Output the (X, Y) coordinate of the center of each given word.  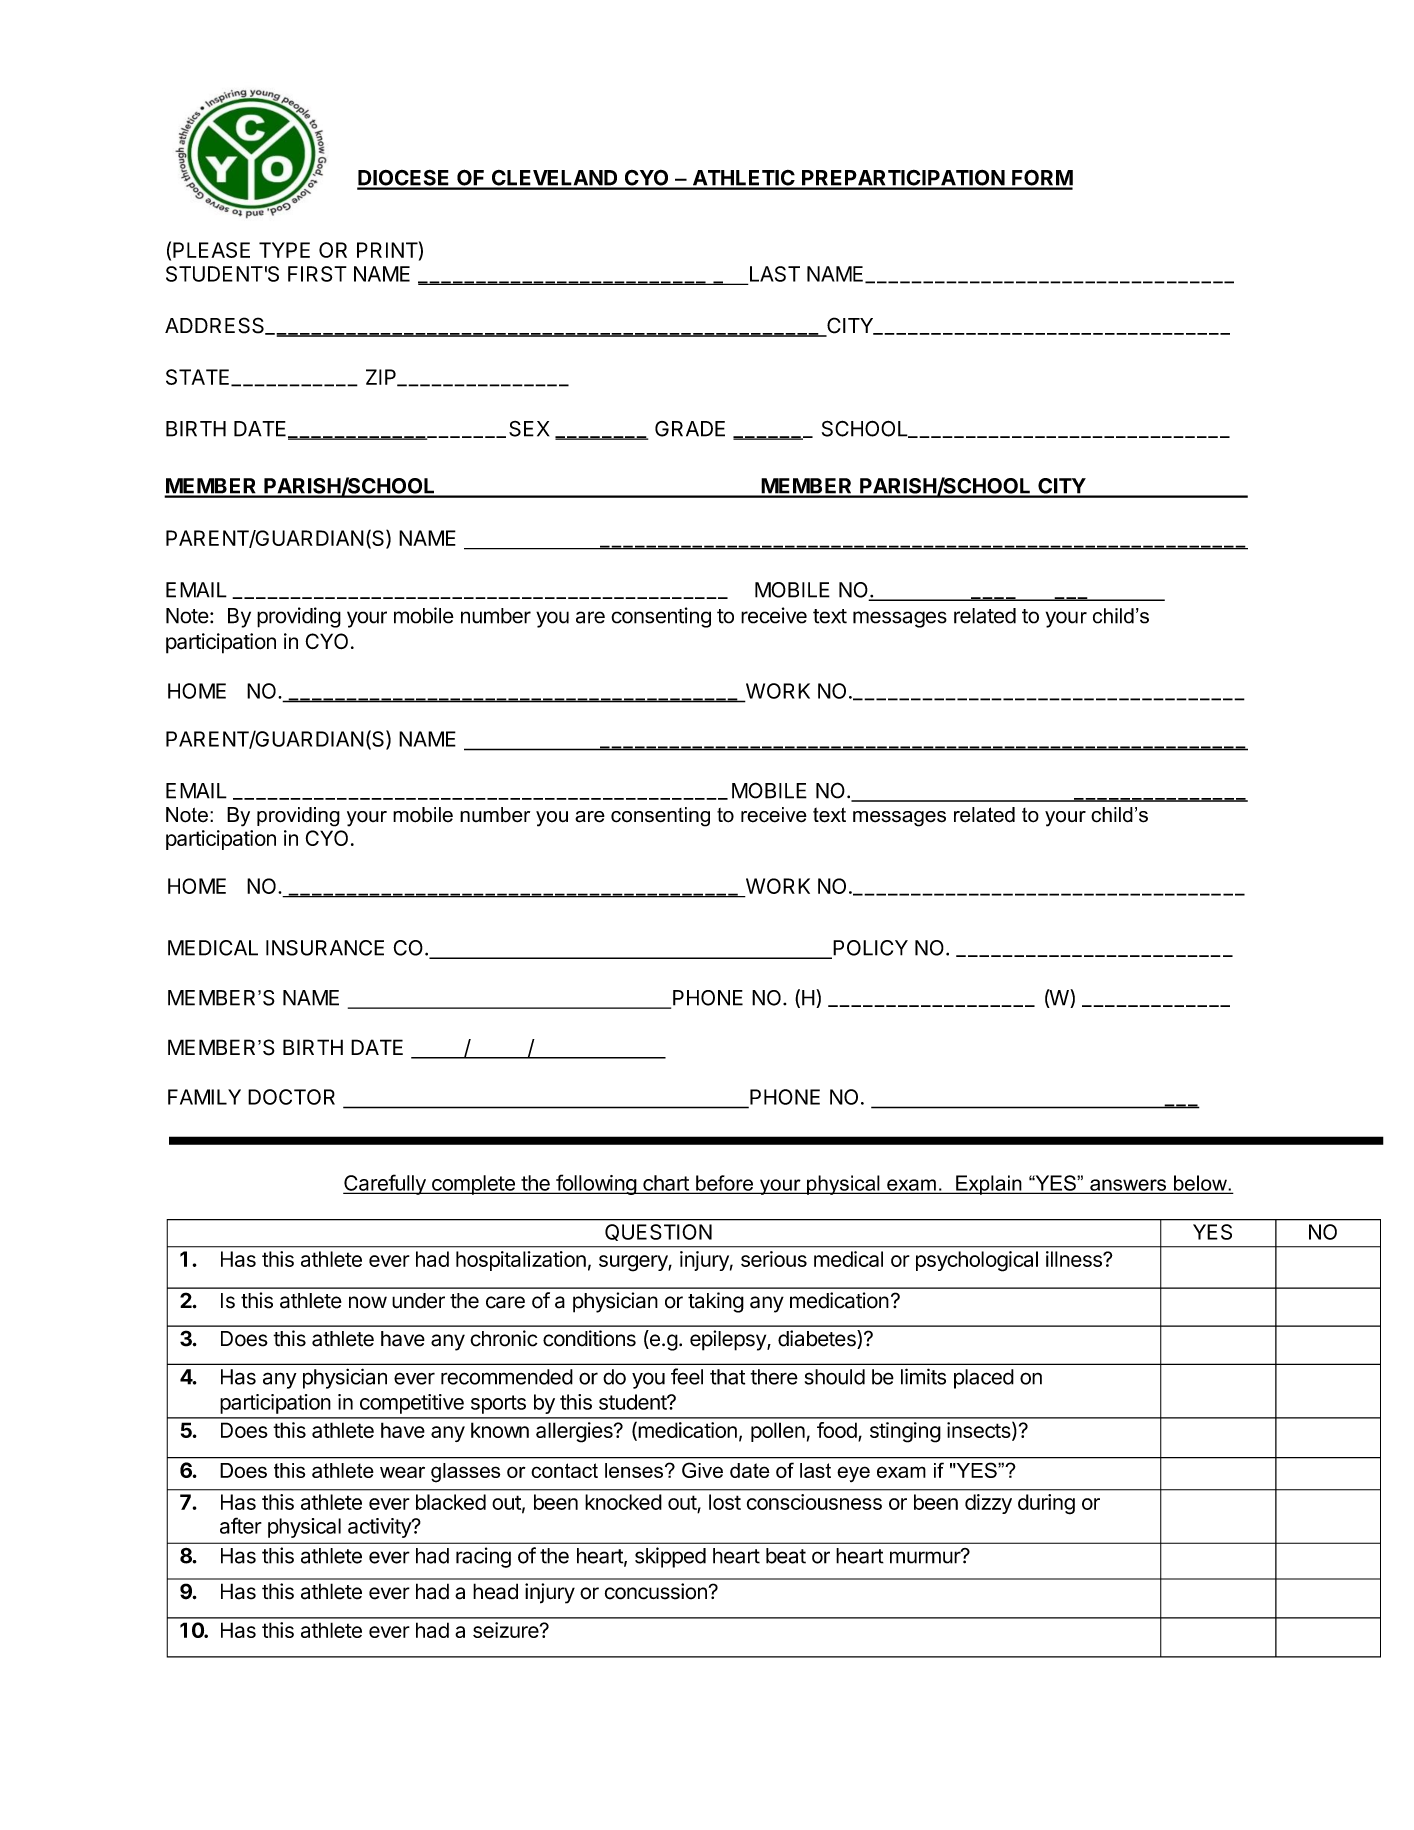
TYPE (284, 250)
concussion (656, 1591)
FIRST (317, 274)
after (241, 1525)
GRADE (690, 429)
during (1046, 1504)
